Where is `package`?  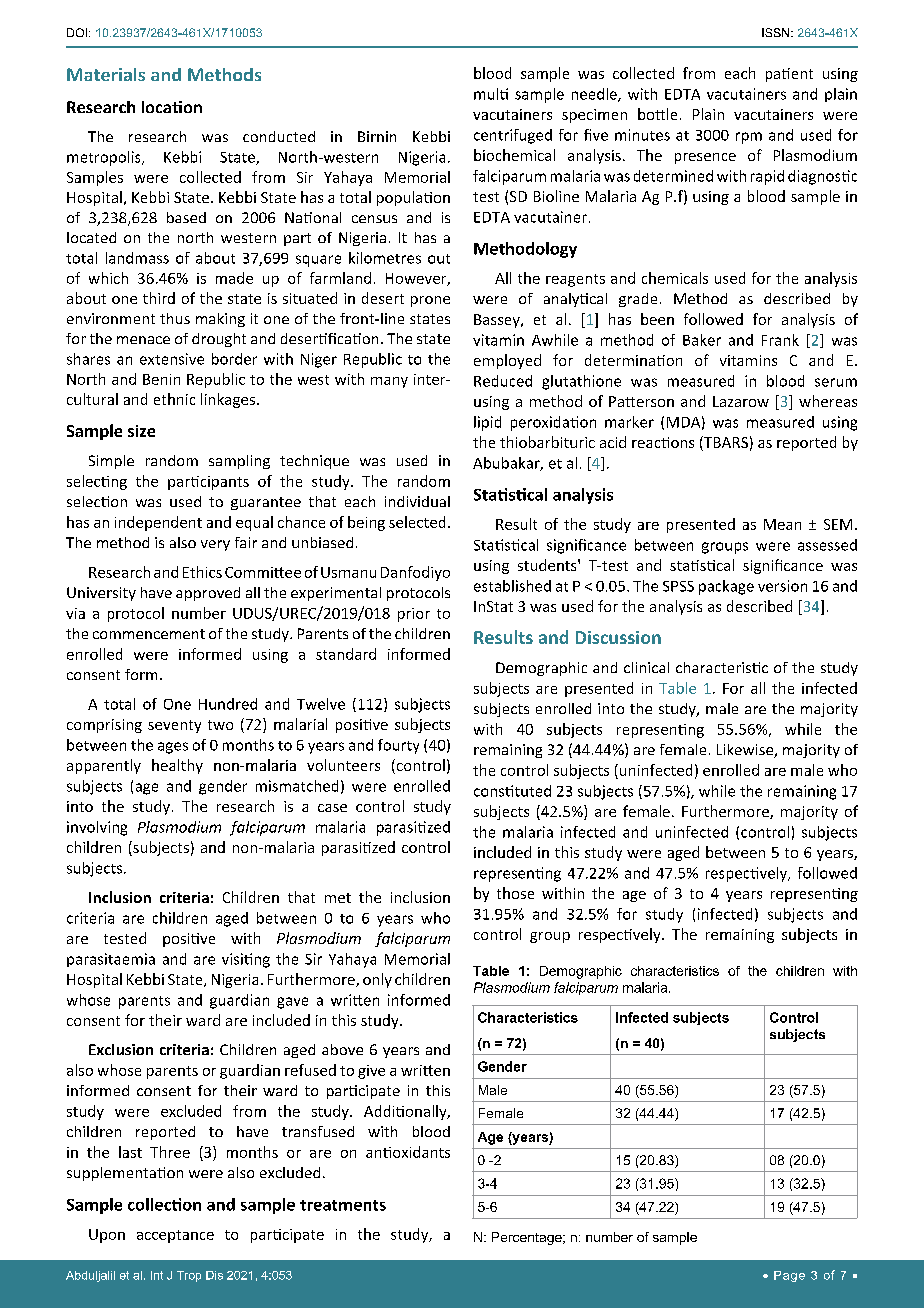
package is located at coordinates (726, 587).
